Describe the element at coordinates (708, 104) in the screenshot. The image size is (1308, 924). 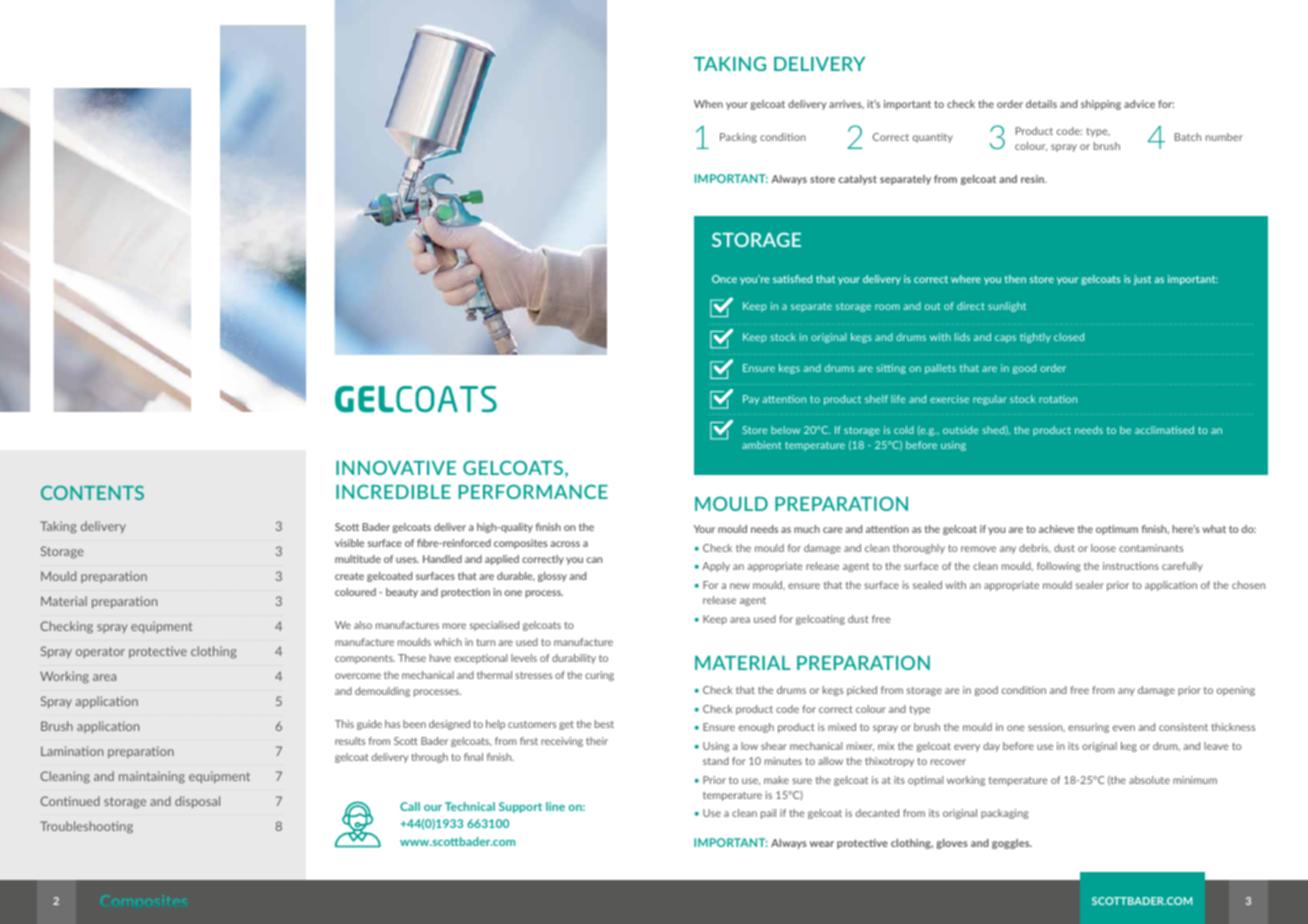
I see `When` at that location.
